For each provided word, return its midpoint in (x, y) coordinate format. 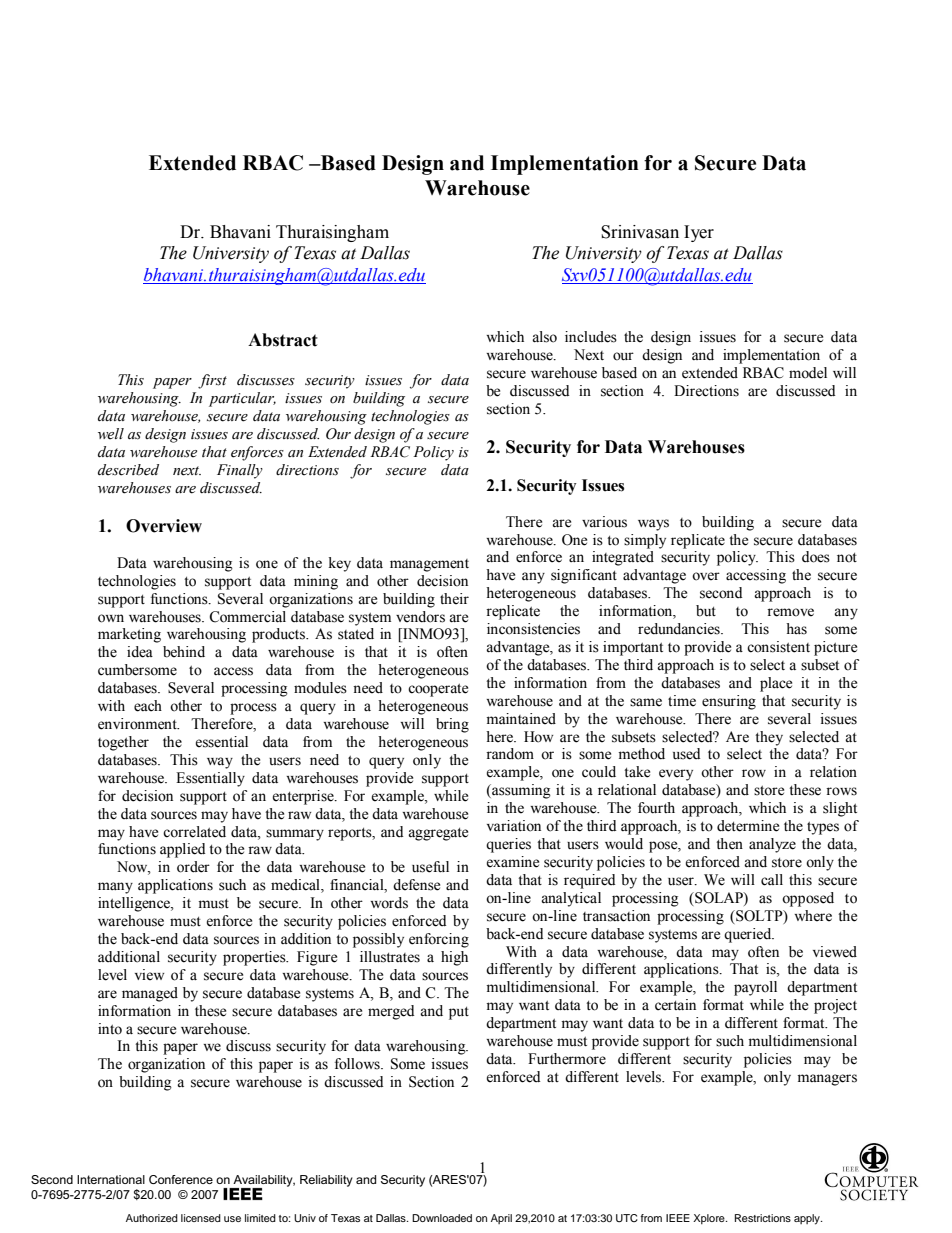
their (454, 599)
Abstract (283, 340)
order (193, 867)
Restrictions (763, 1218)
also (544, 337)
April (501, 1219)
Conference (181, 1179)
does (816, 557)
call (772, 880)
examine (512, 862)
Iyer (699, 233)
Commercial (247, 617)
